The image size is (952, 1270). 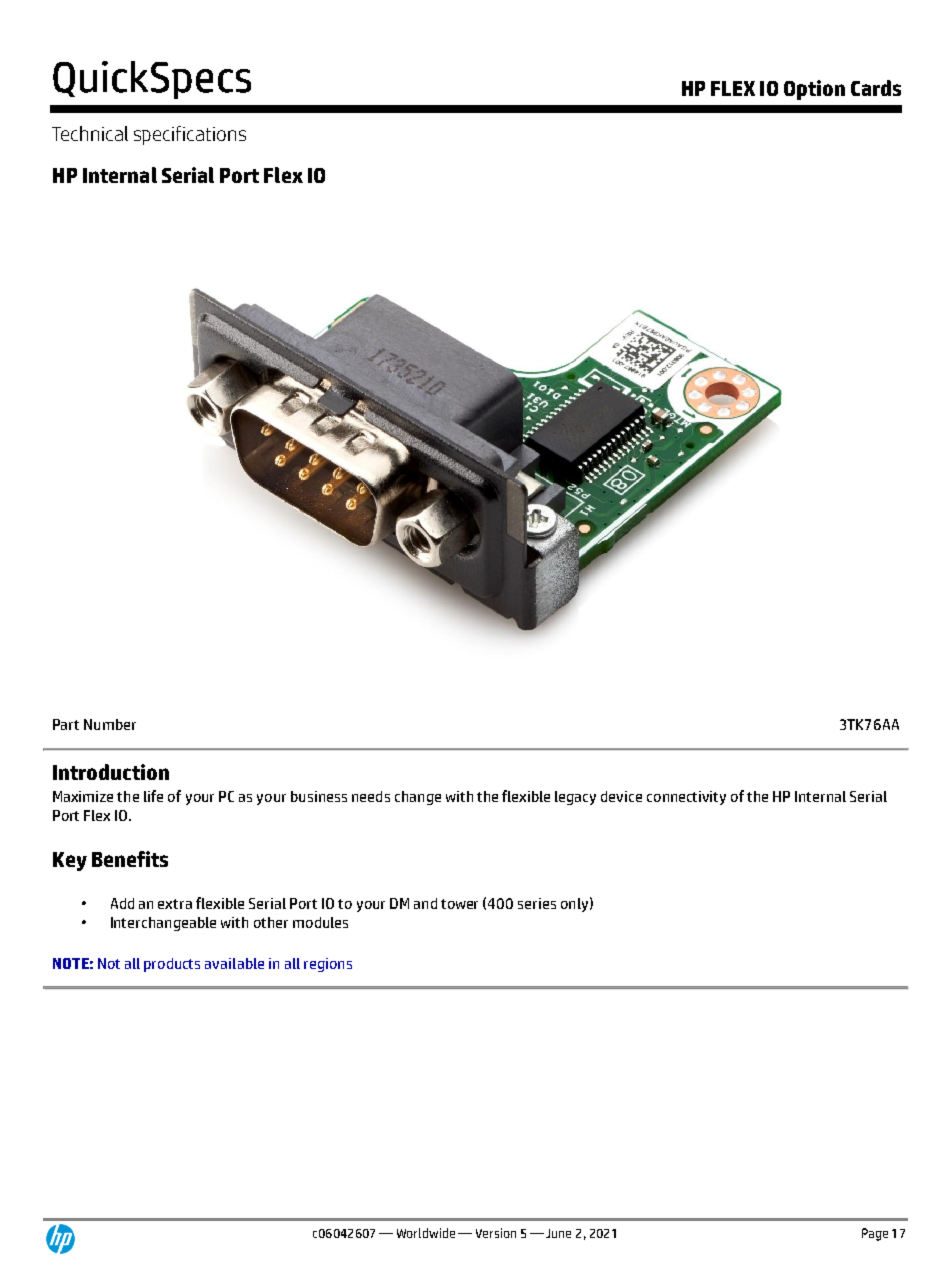 What do you see at coordinates (190, 135) in the screenshot?
I see `specifications` at bounding box center [190, 135].
